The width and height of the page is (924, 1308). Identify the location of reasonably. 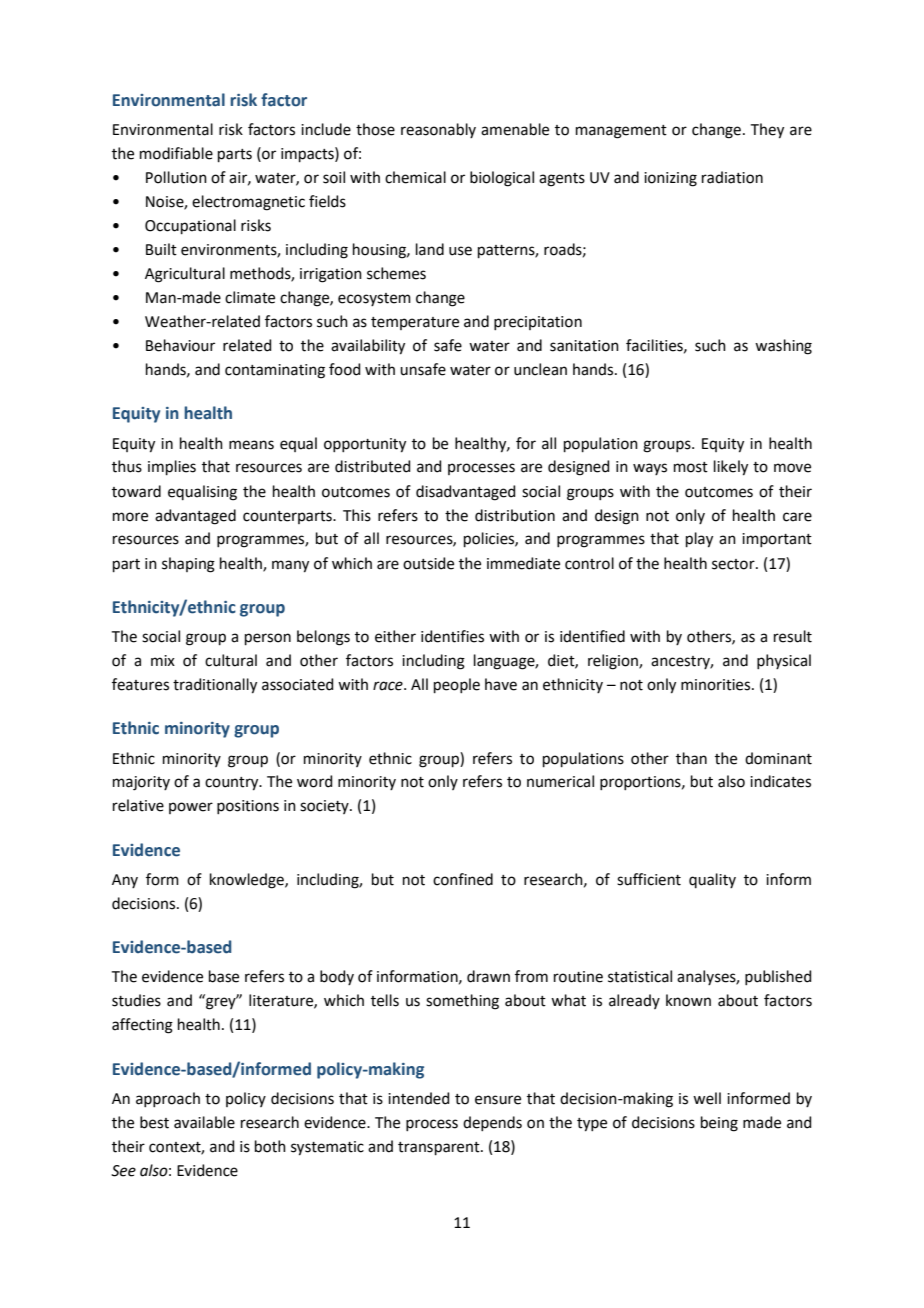
(438, 130).
